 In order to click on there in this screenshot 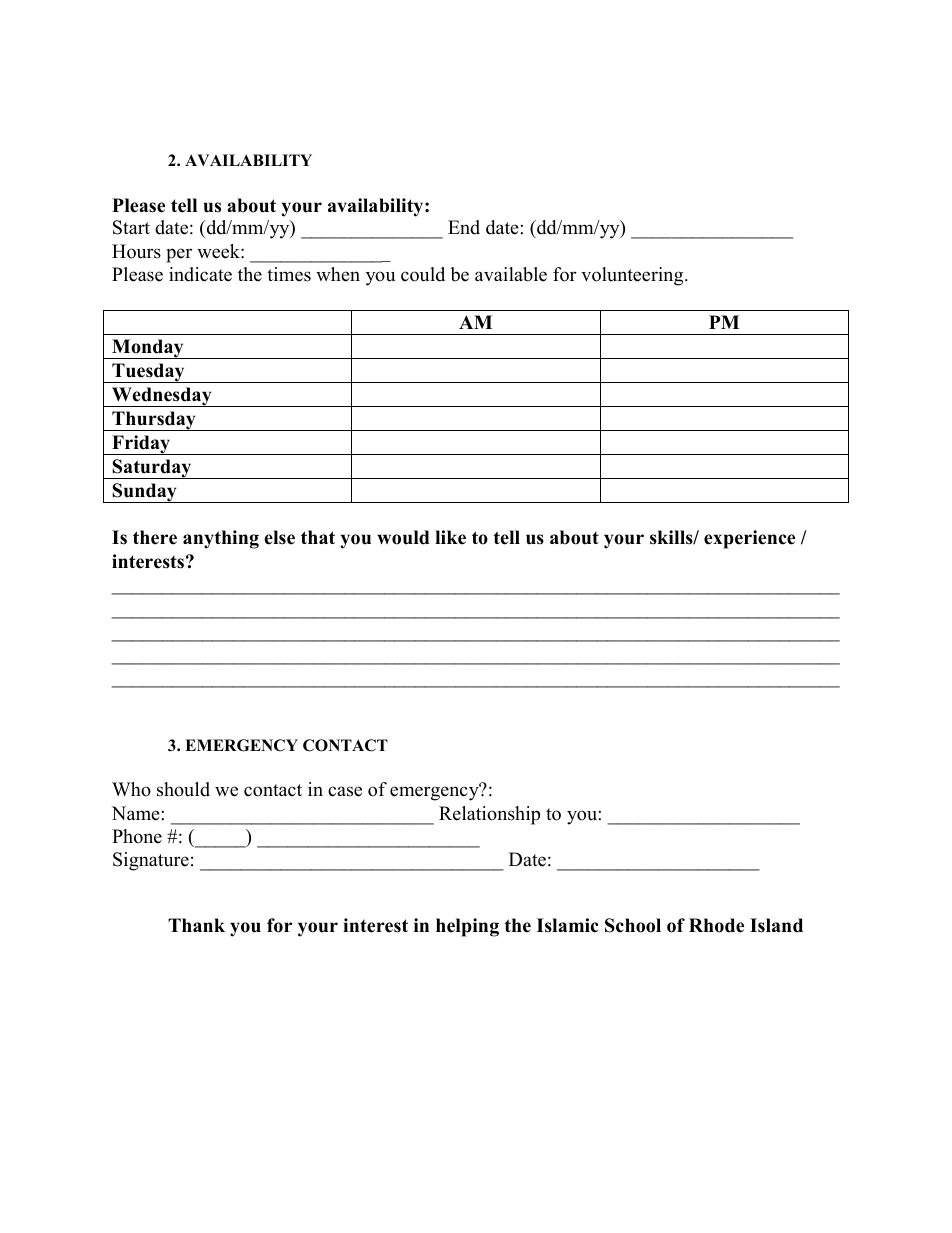, I will do `click(155, 537)`.
